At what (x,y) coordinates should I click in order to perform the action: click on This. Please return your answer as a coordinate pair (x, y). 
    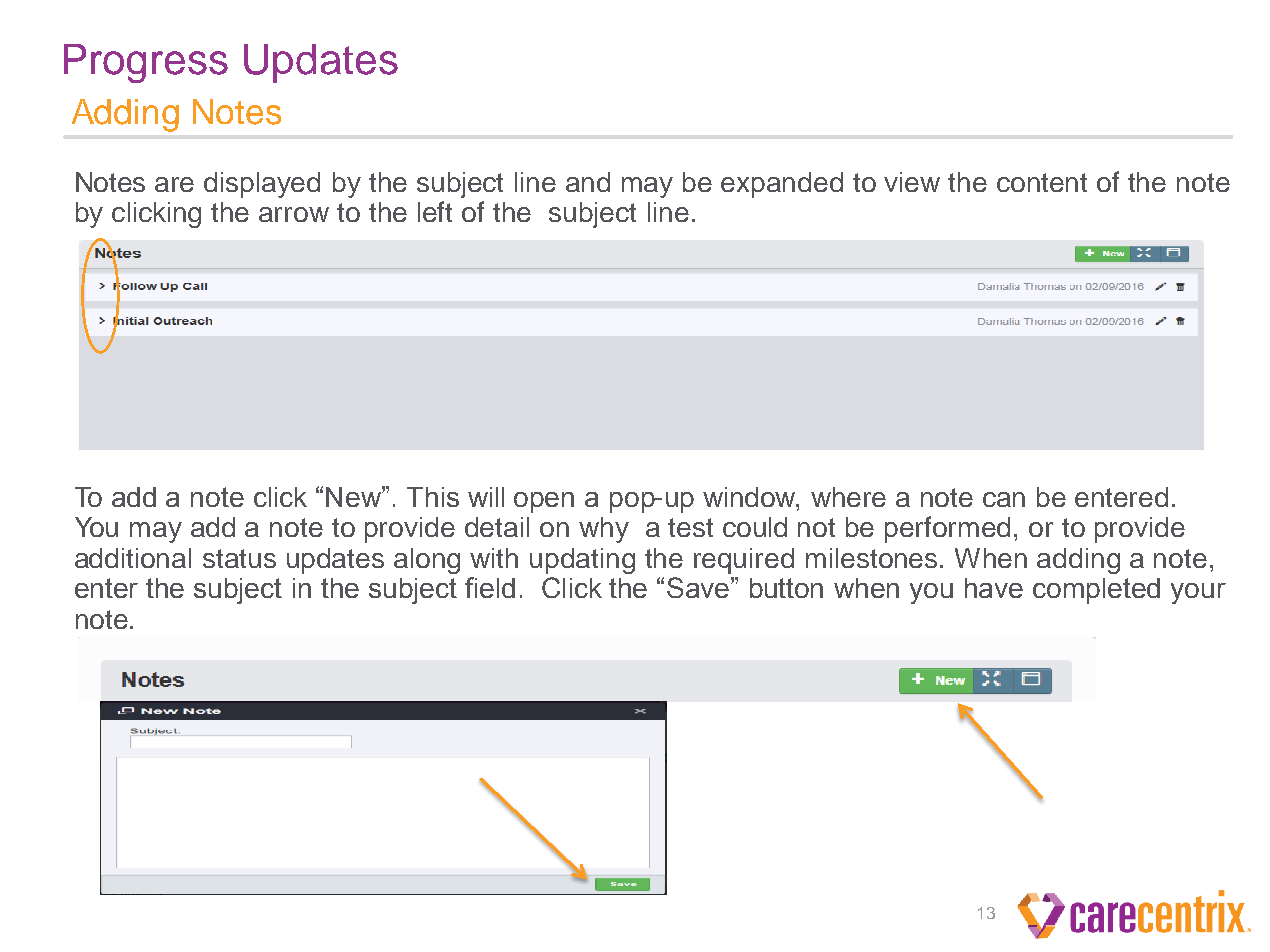
    Looking at the image, I should click on (433, 497).
